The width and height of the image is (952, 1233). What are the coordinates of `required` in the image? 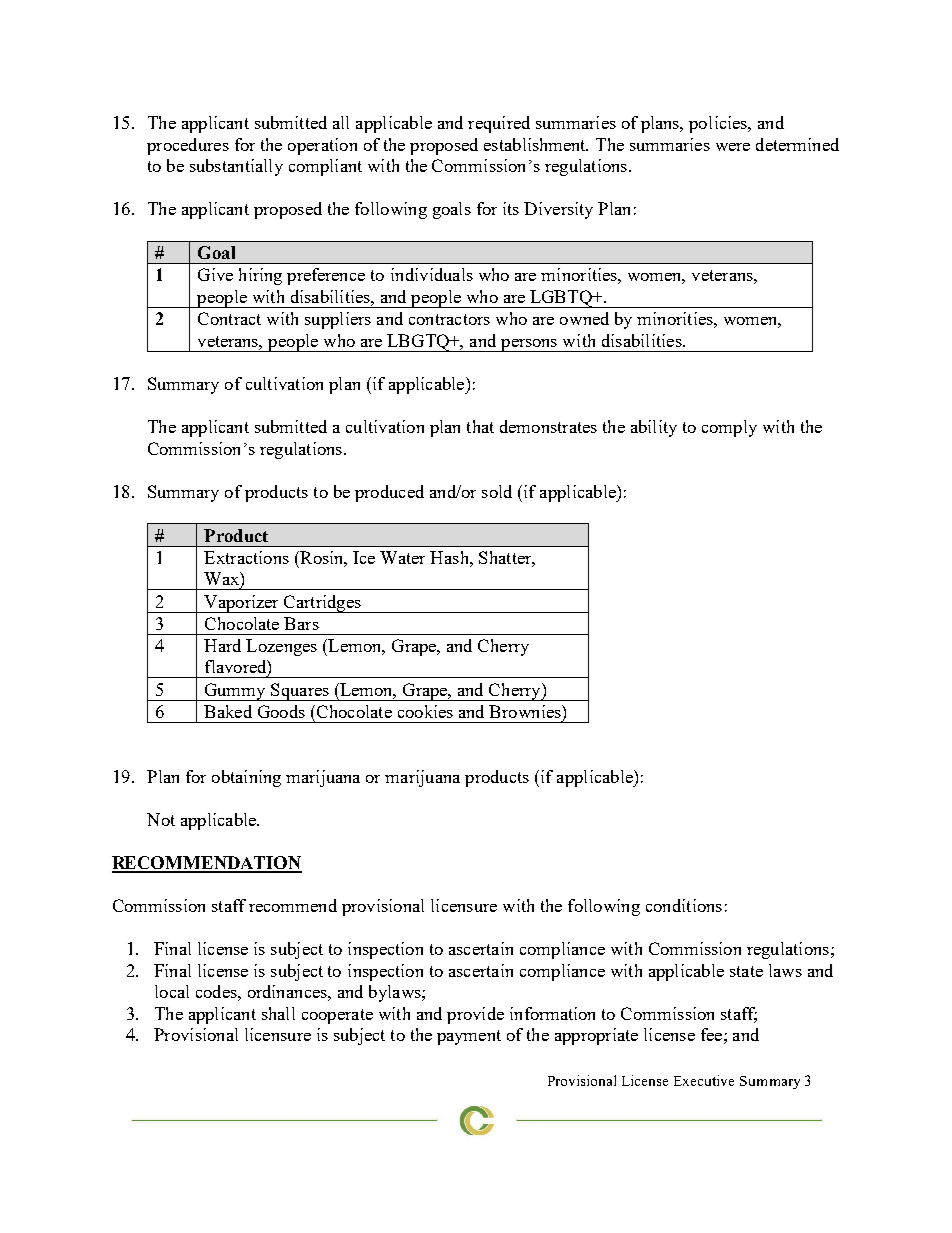 It's located at (499, 124).
